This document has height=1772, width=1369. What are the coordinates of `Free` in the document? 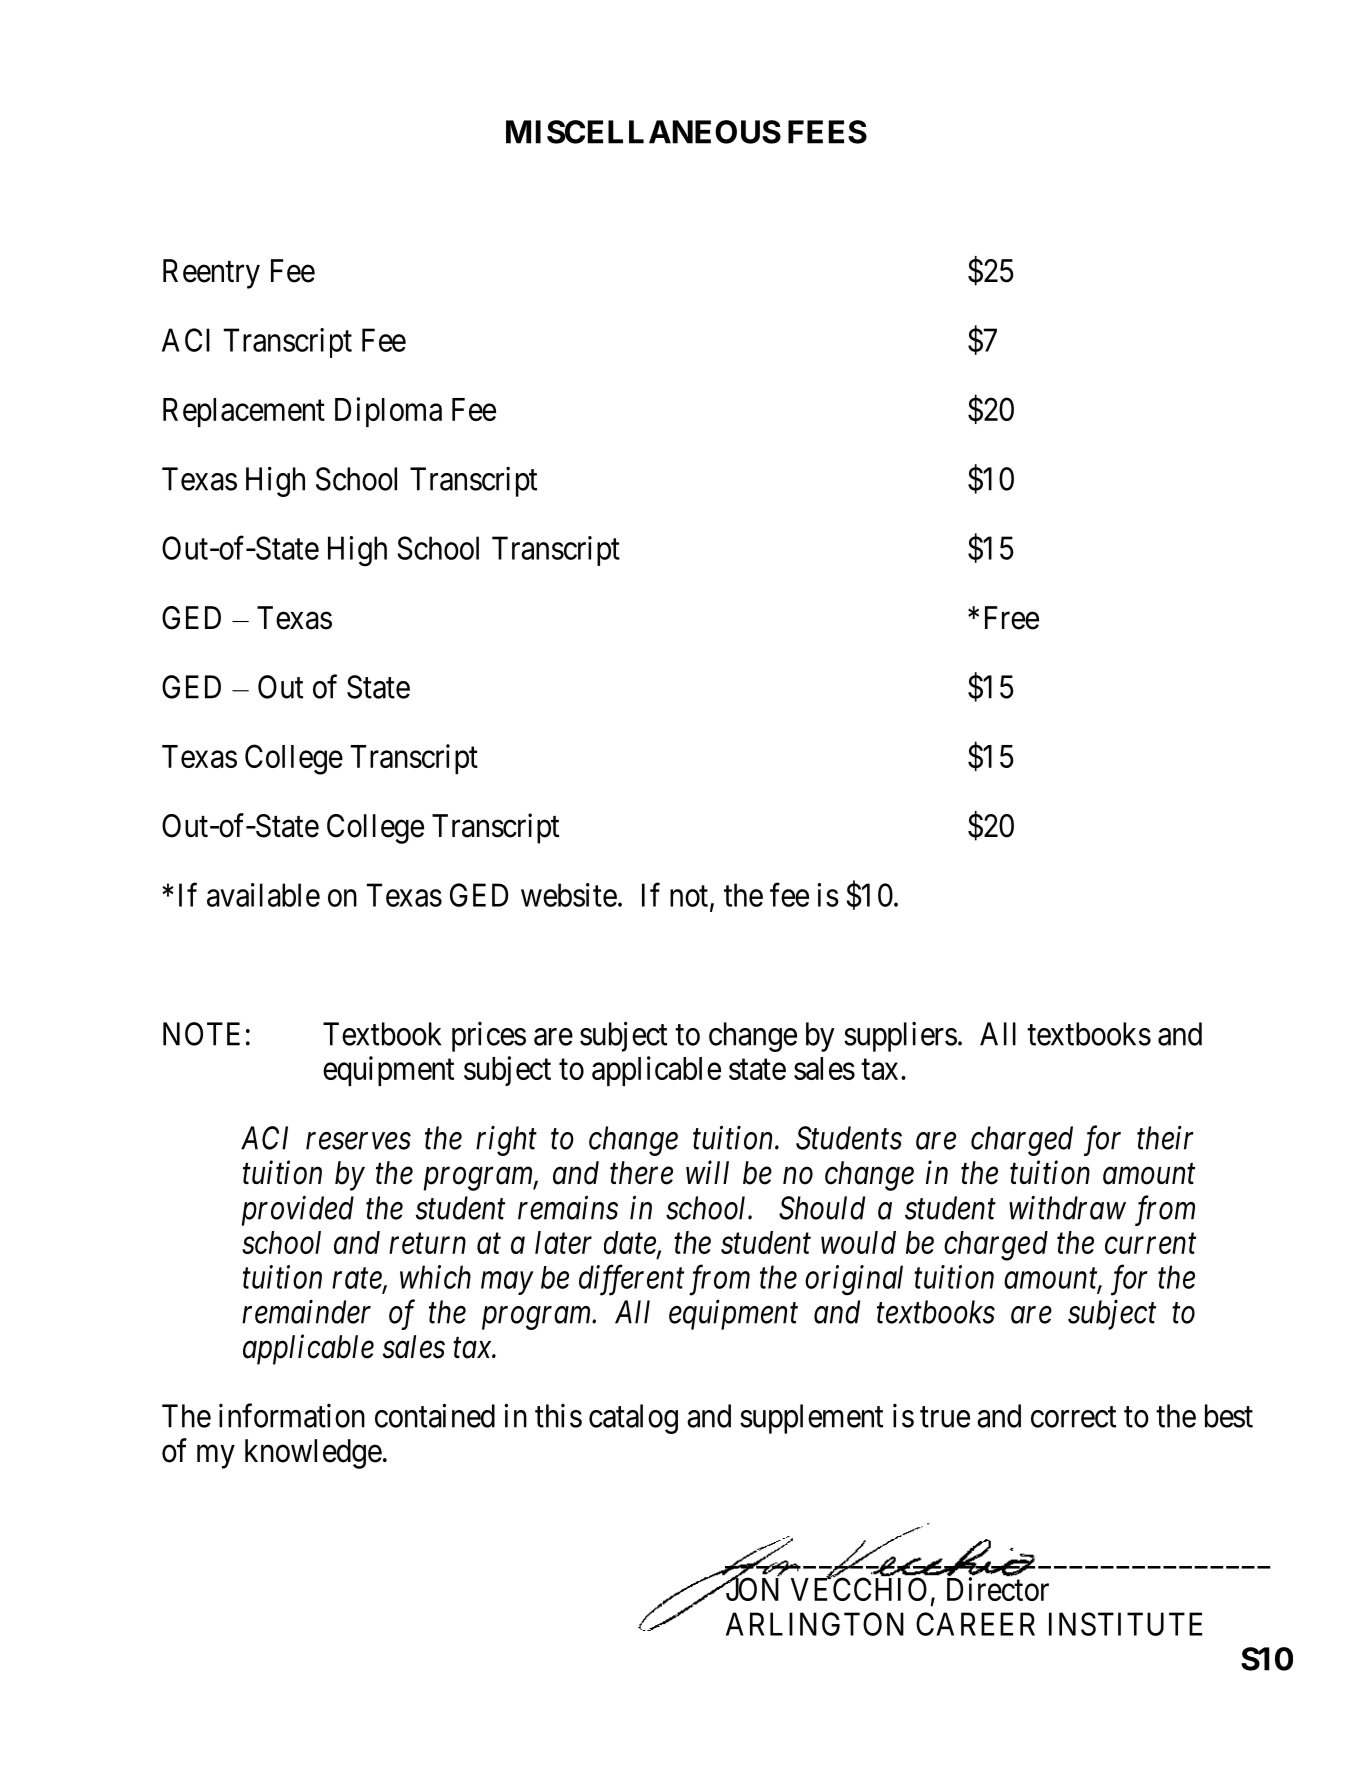 It's located at (1012, 618).
